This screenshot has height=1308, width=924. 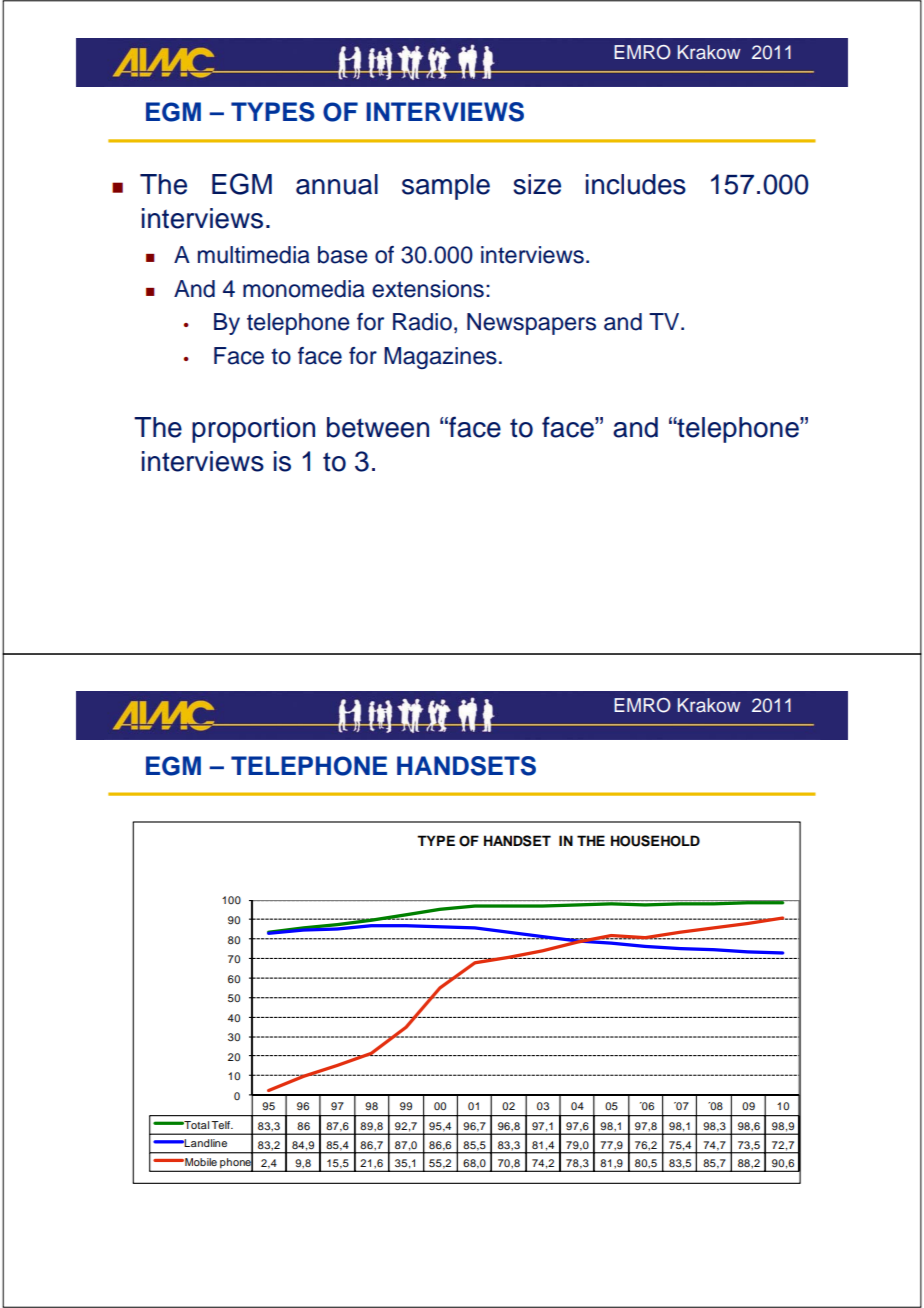 I want to click on between, so click(x=378, y=427).
